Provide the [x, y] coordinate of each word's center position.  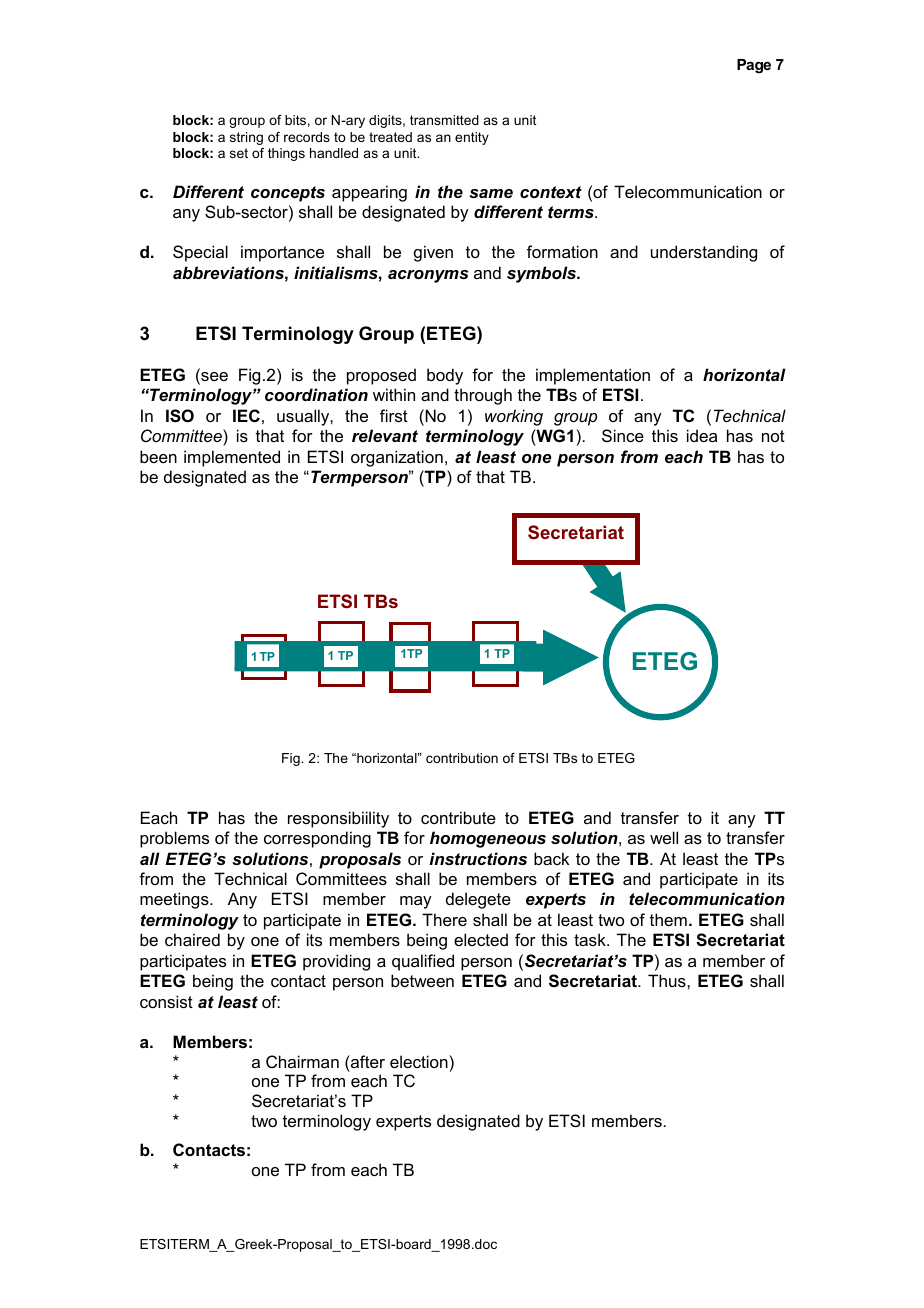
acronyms [428, 276]
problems [174, 839]
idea [702, 435]
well [664, 837]
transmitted [444, 120]
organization [397, 458]
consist [166, 1001]
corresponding [317, 839]
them [668, 919]
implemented [232, 458]
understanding [704, 253]
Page [754, 66]
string [246, 138]
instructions [478, 858]
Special [200, 253]
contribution [462, 758]
